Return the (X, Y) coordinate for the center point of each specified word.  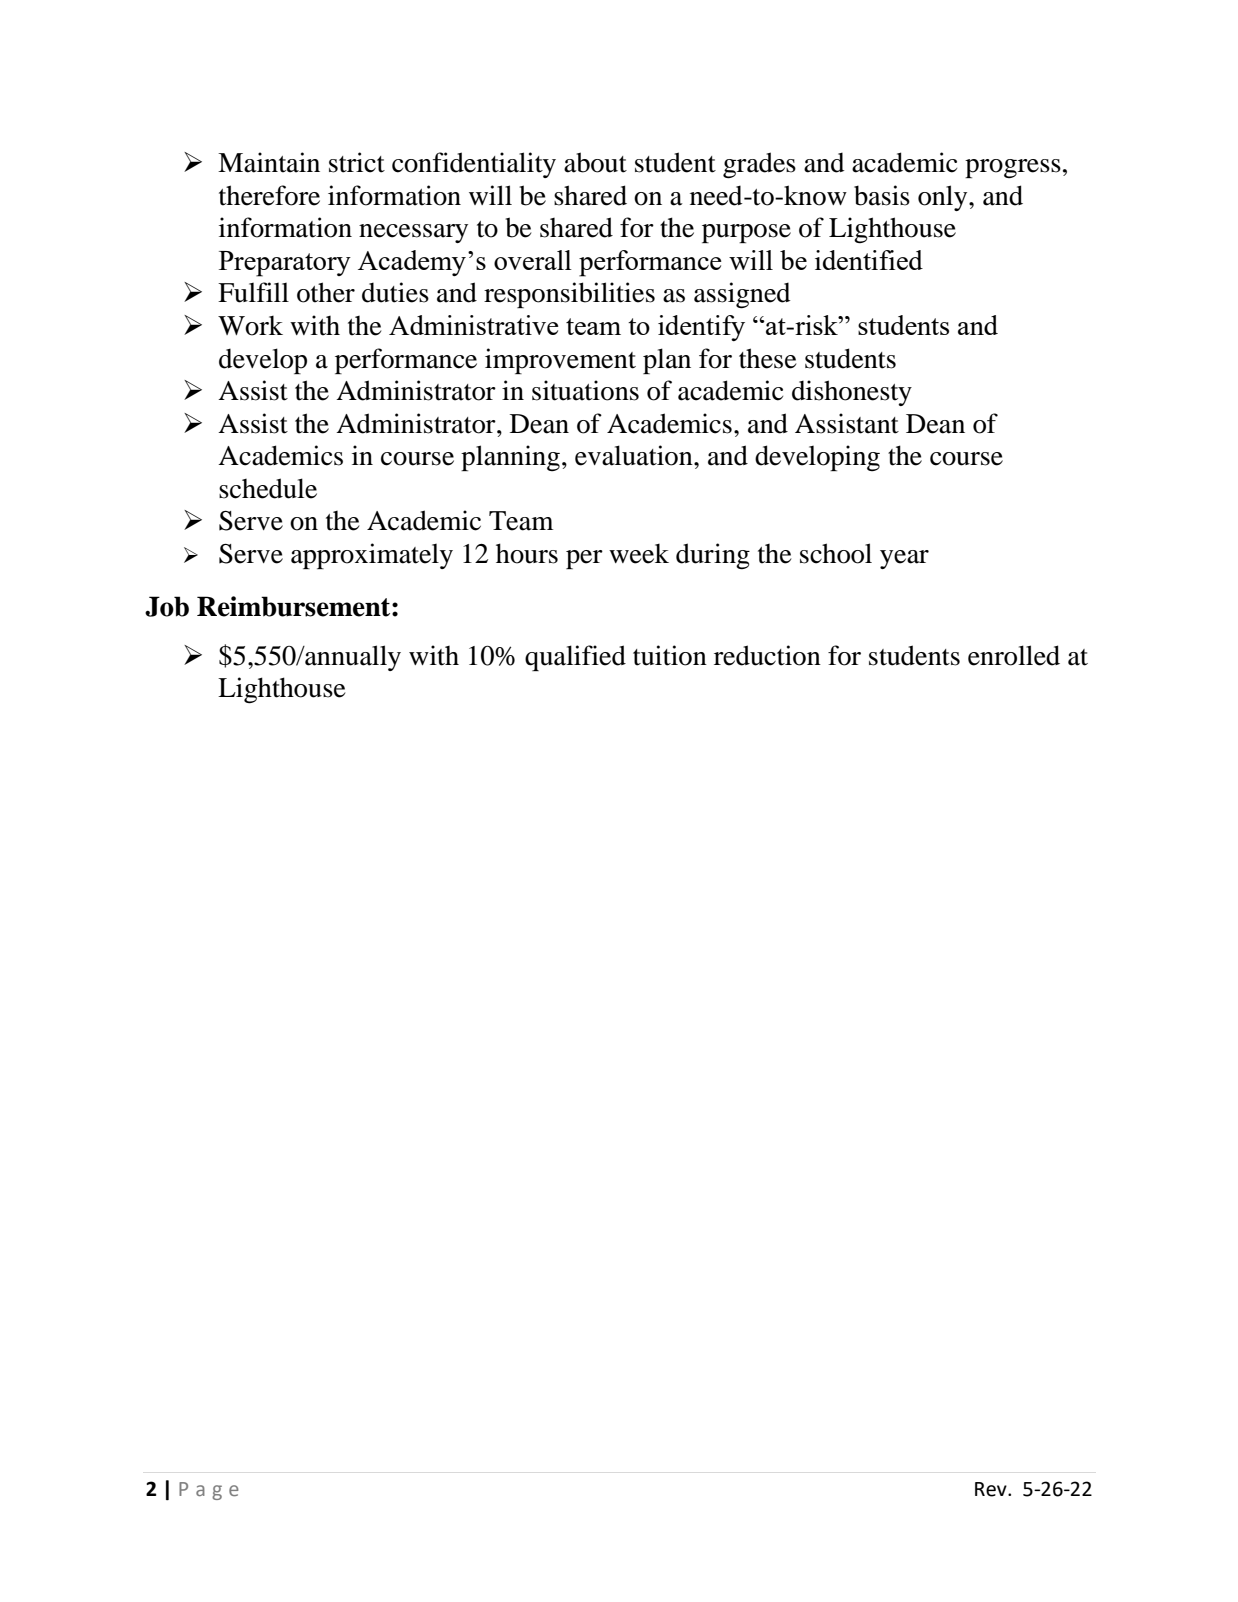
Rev (992, 1489)
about (595, 162)
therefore (269, 195)
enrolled (1014, 655)
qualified (575, 658)
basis (882, 195)
